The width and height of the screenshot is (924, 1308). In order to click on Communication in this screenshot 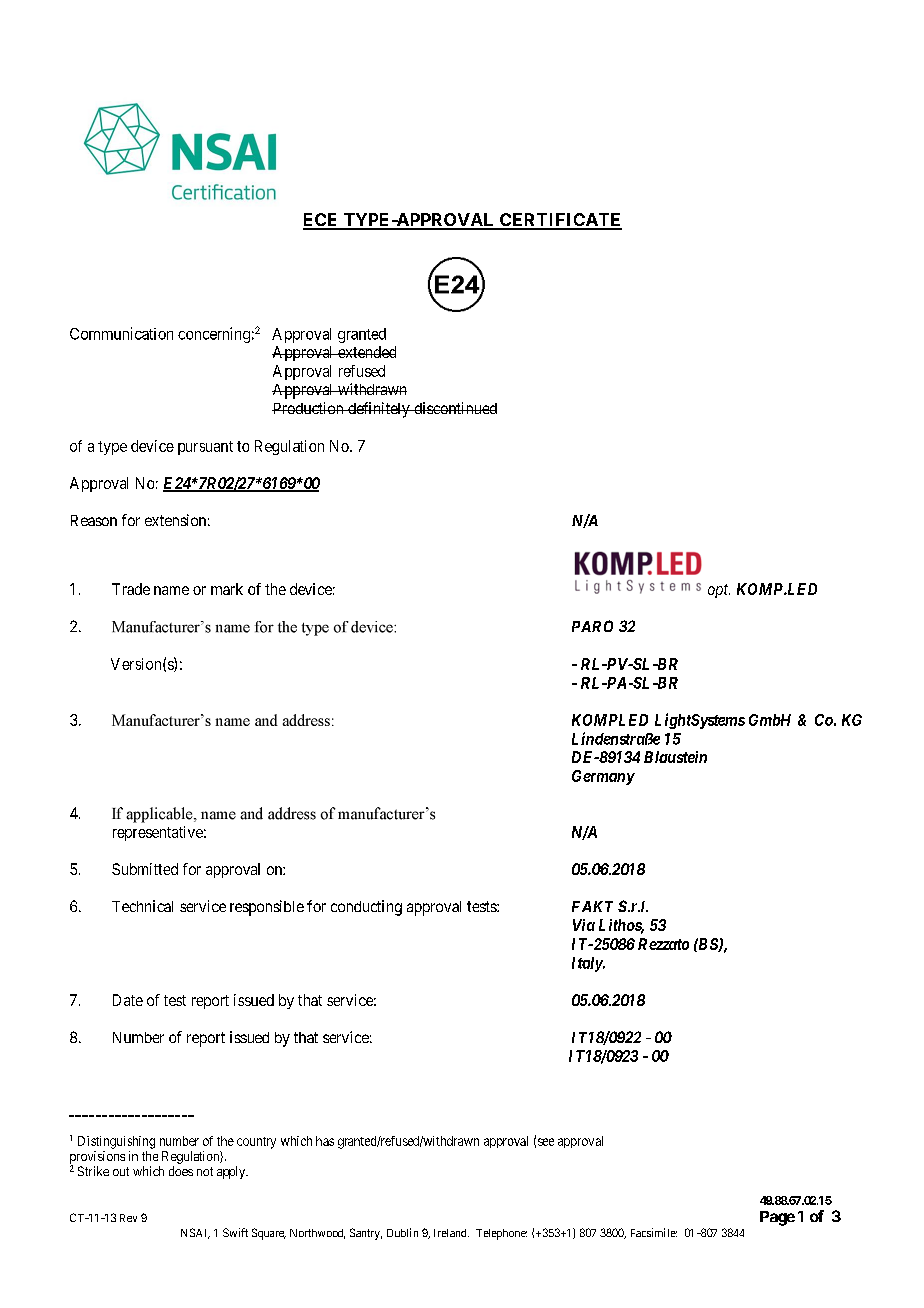, I will do `click(121, 333)`.
